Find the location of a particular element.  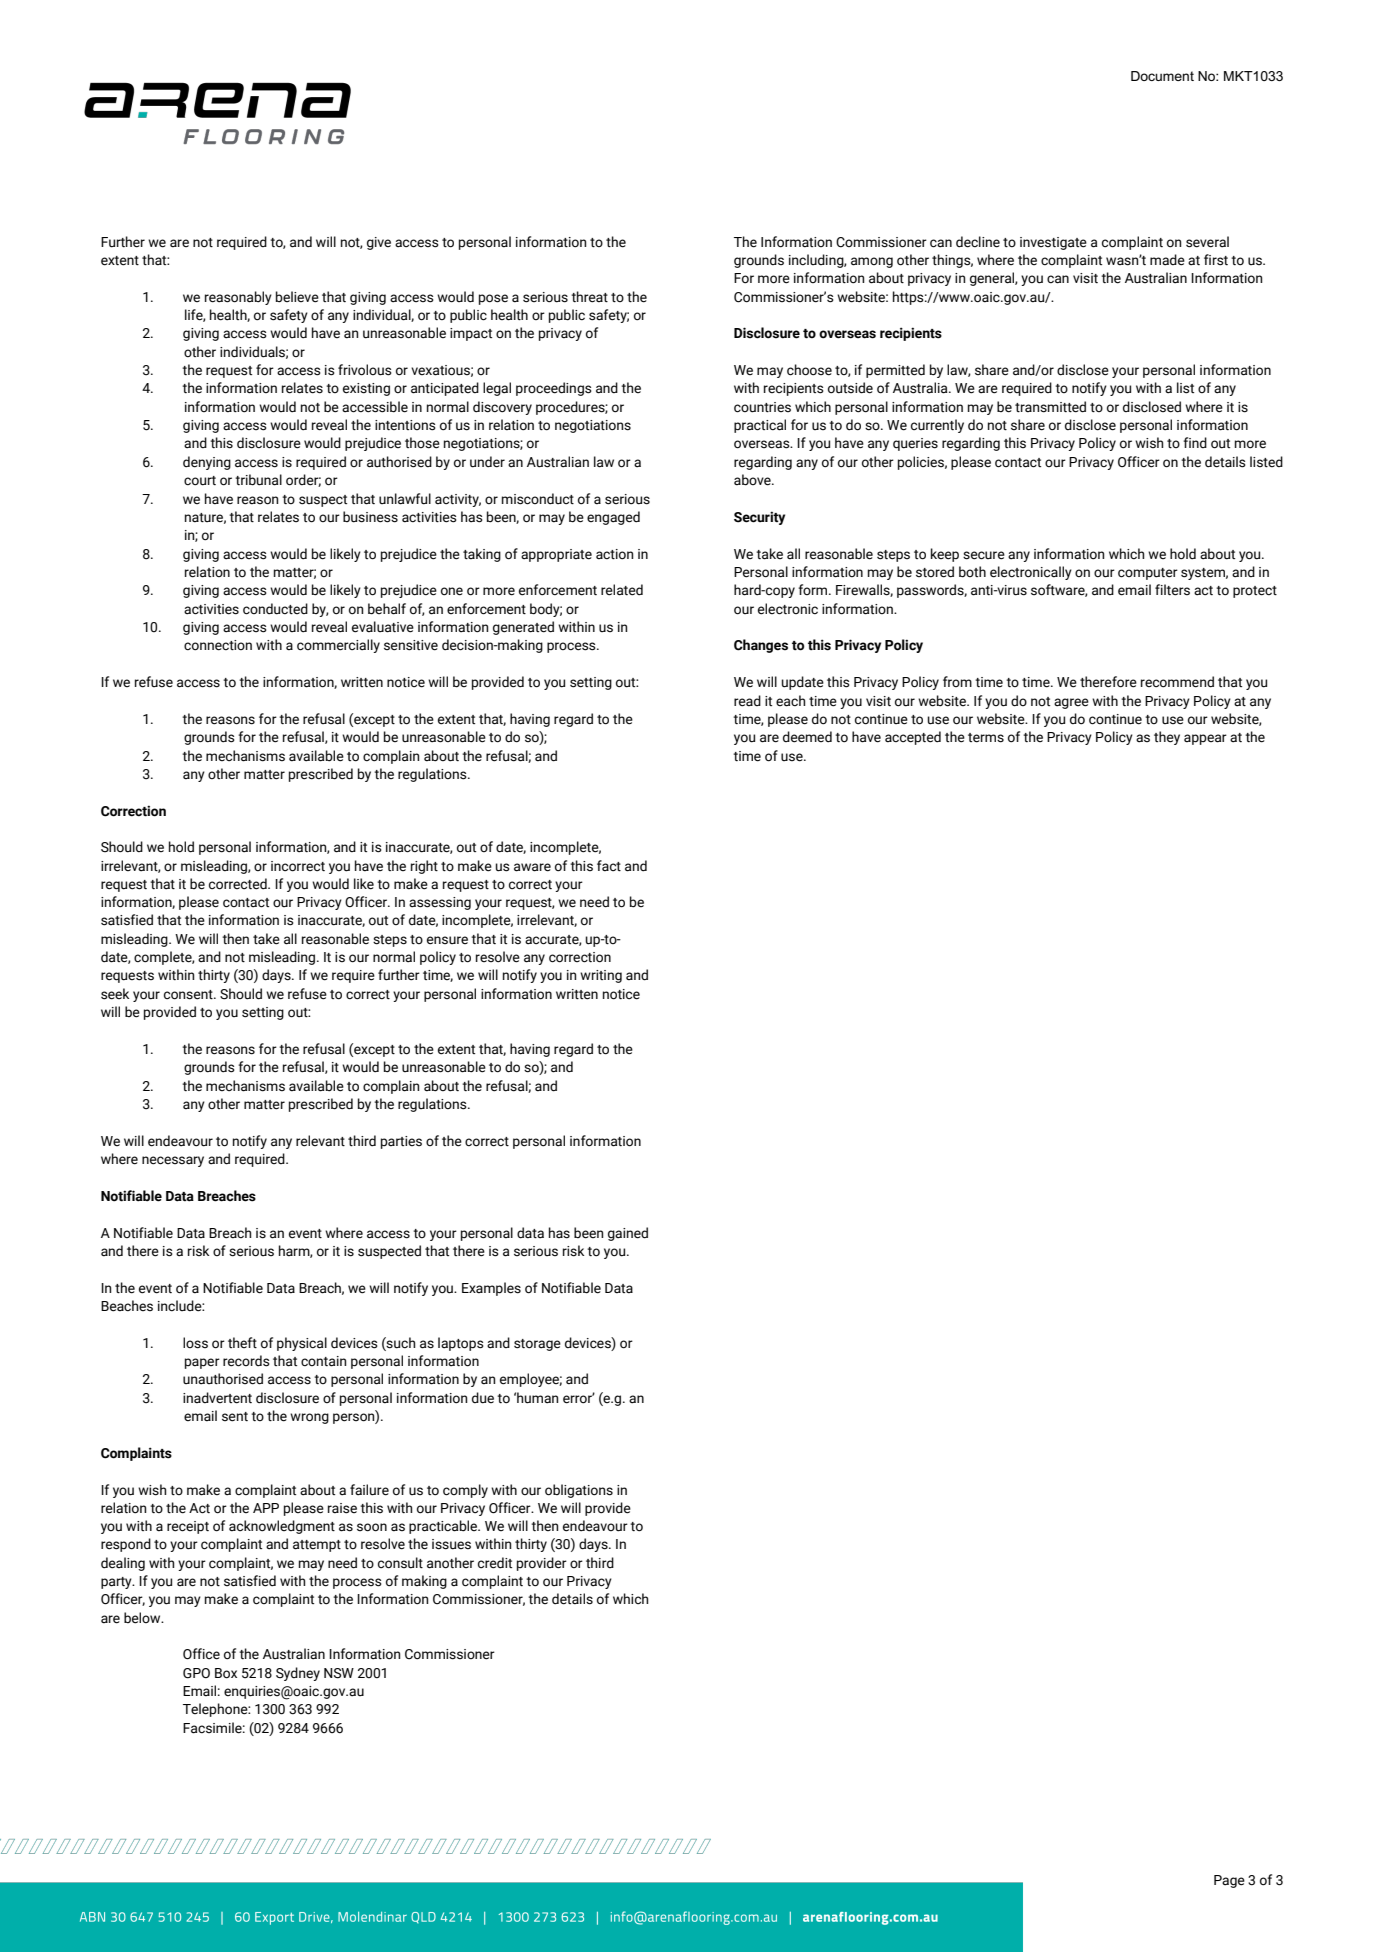

Page is located at coordinates (1229, 1881).
